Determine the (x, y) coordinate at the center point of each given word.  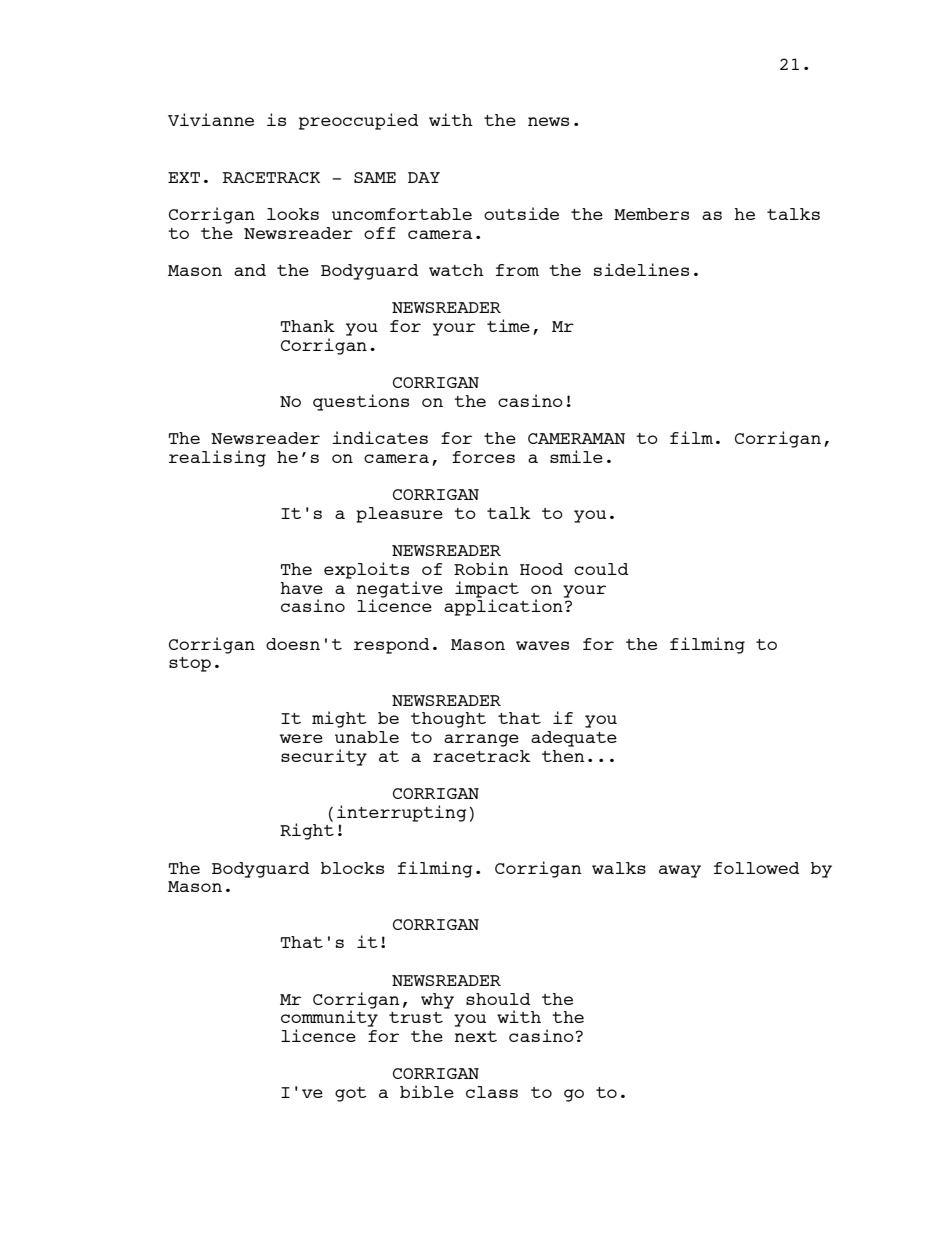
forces (483, 457)
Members (651, 214)
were (301, 738)
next (476, 1036)
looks (293, 214)
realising (217, 458)
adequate (574, 739)
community (329, 1017)
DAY (424, 177)
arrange (481, 740)
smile (576, 456)
